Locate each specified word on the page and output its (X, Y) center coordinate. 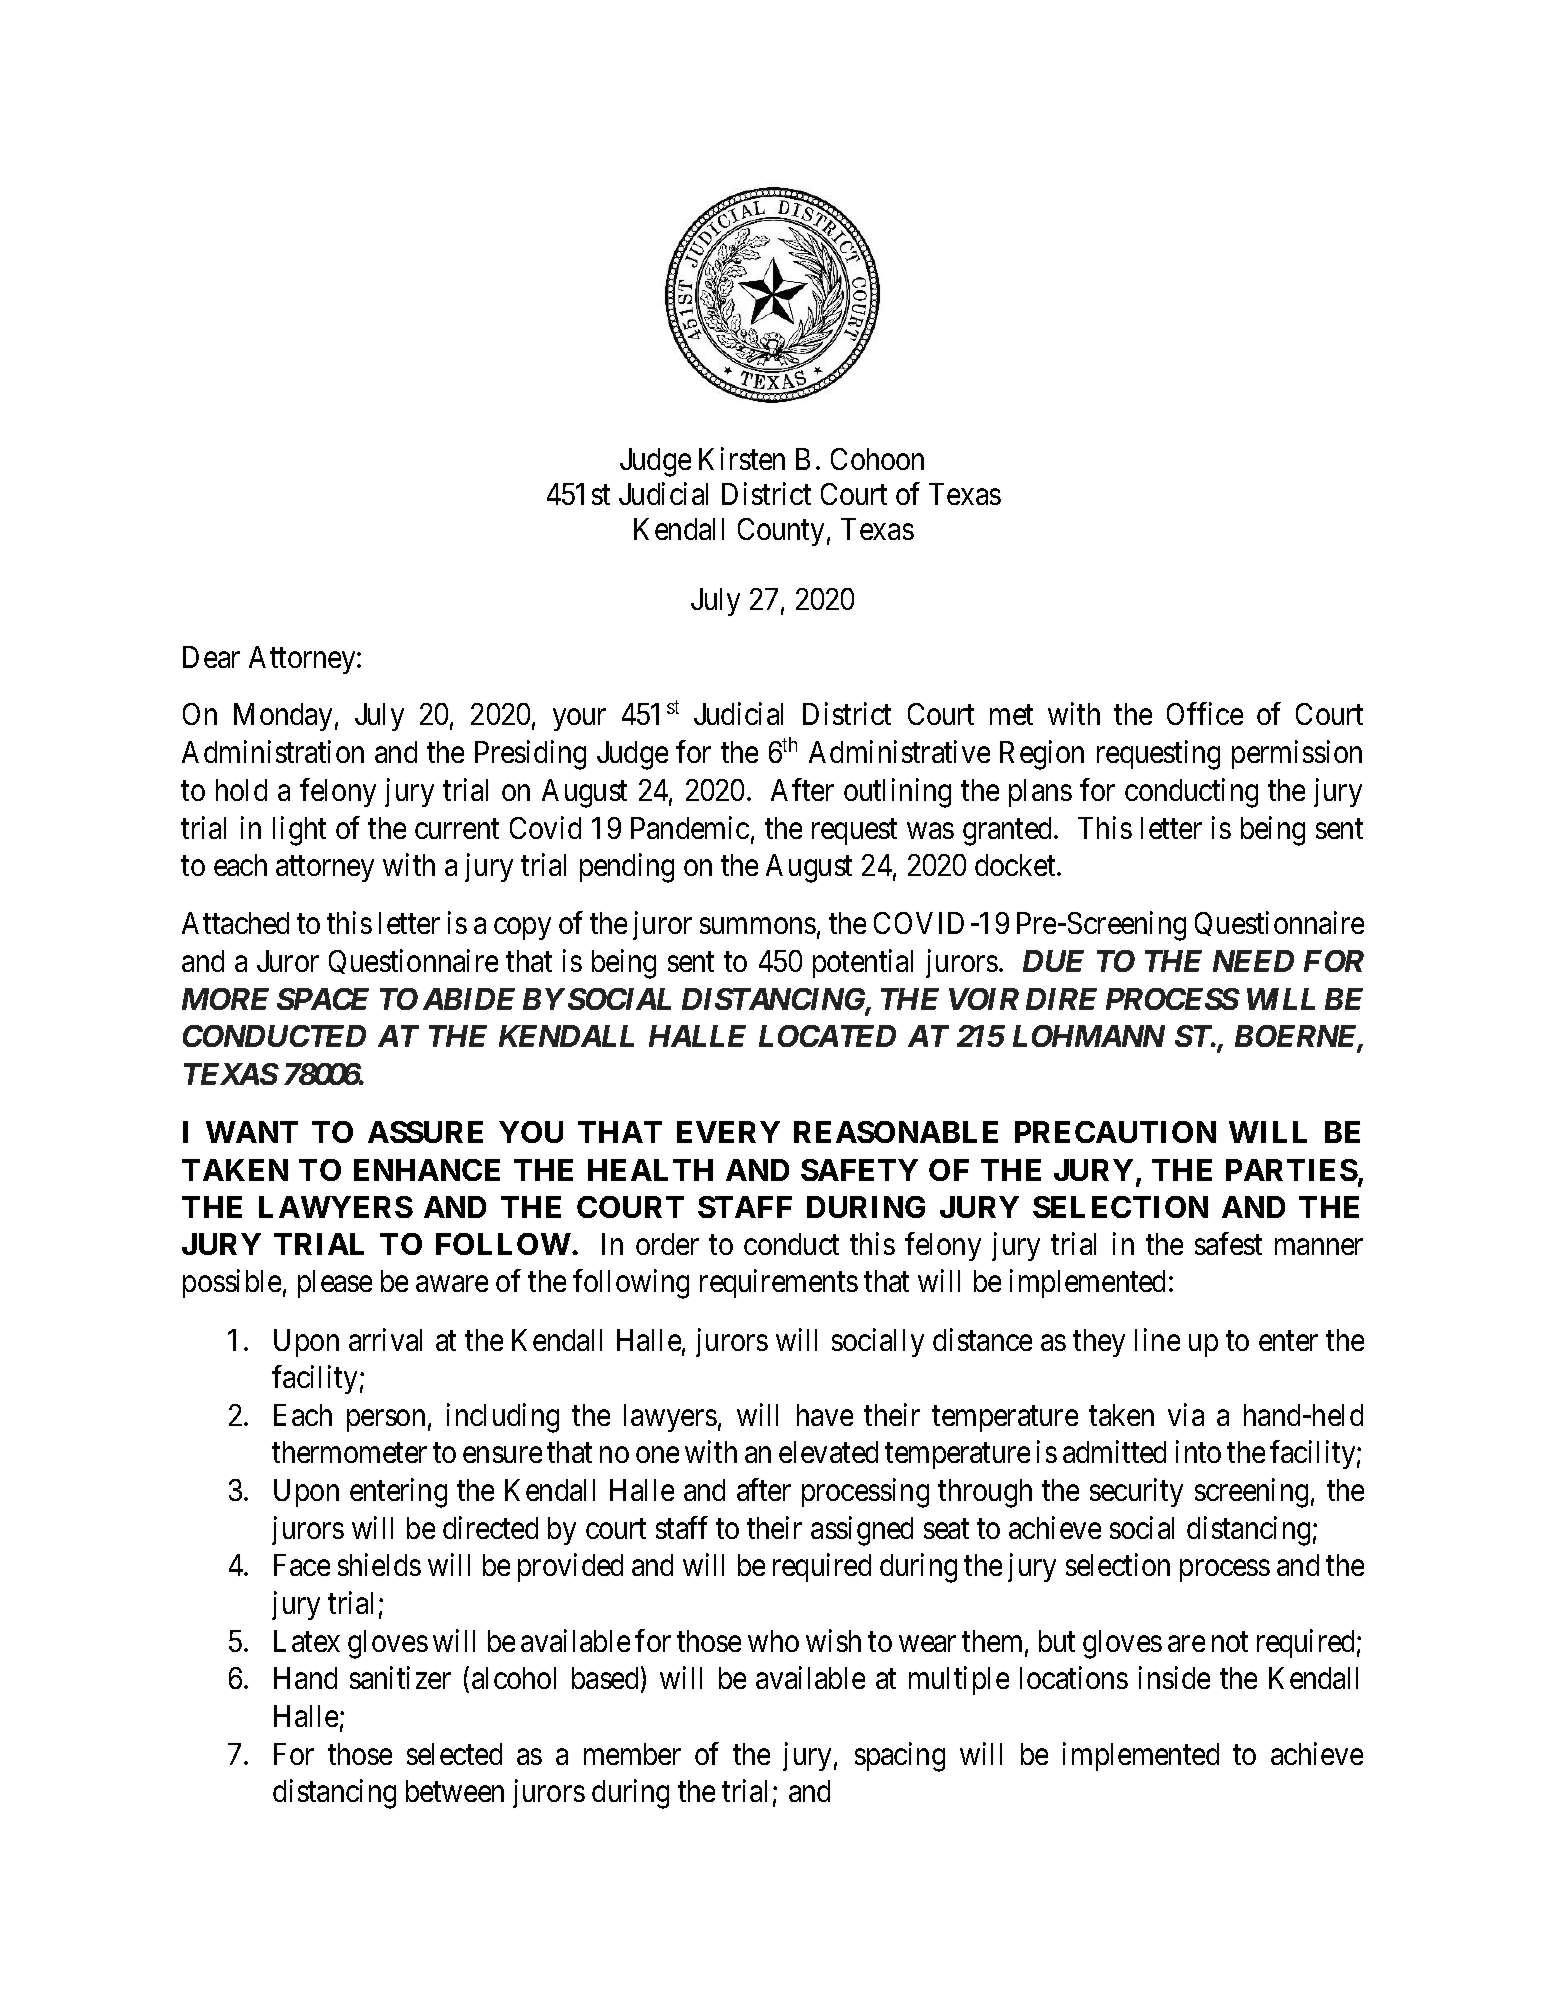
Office (1205, 714)
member (632, 1754)
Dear (211, 657)
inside (1174, 1678)
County (781, 532)
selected (454, 1754)
